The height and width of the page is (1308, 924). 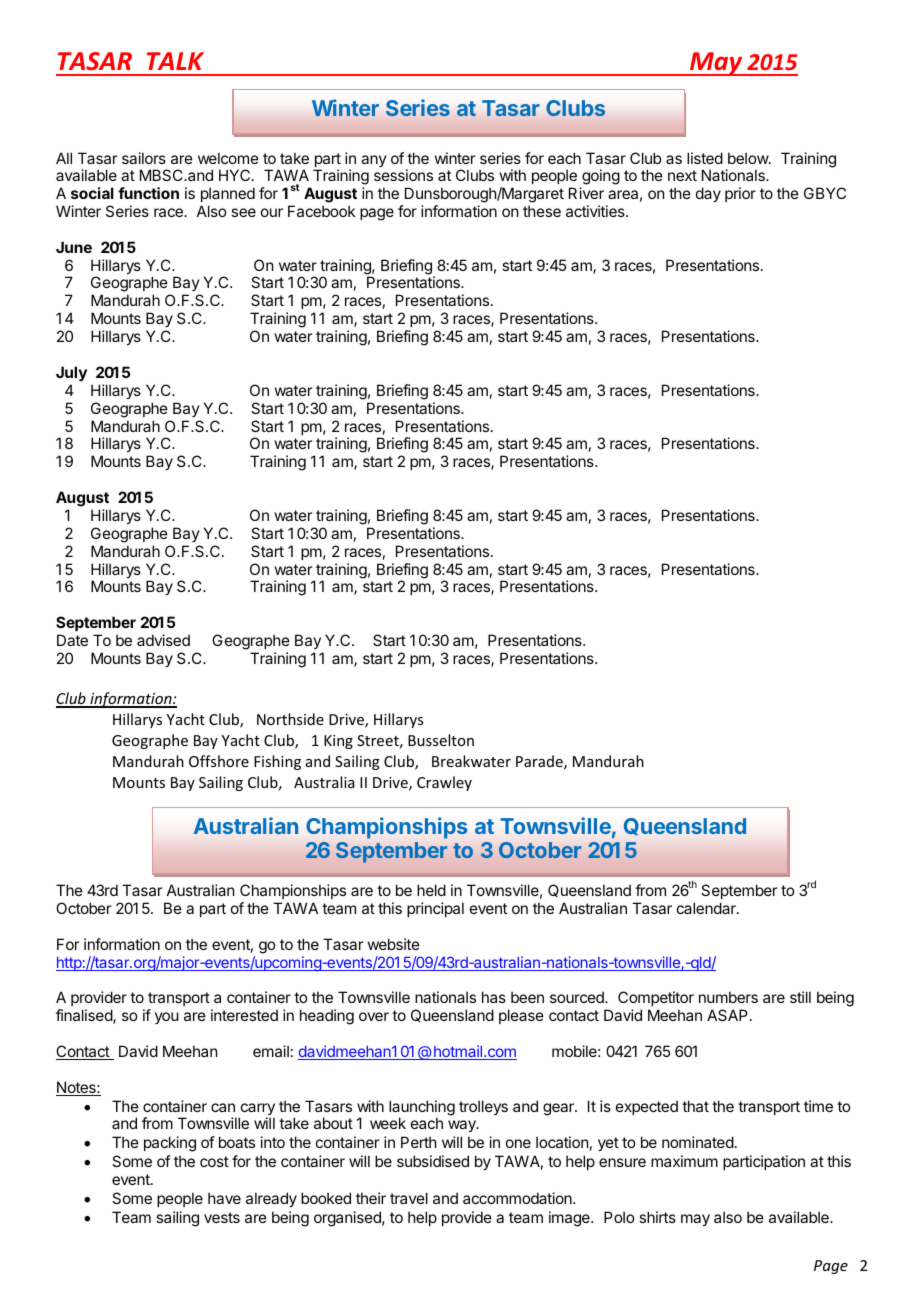 What do you see at coordinates (684, 1161) in the page?
I see `maximum` at bounding box center [684, 1161].
